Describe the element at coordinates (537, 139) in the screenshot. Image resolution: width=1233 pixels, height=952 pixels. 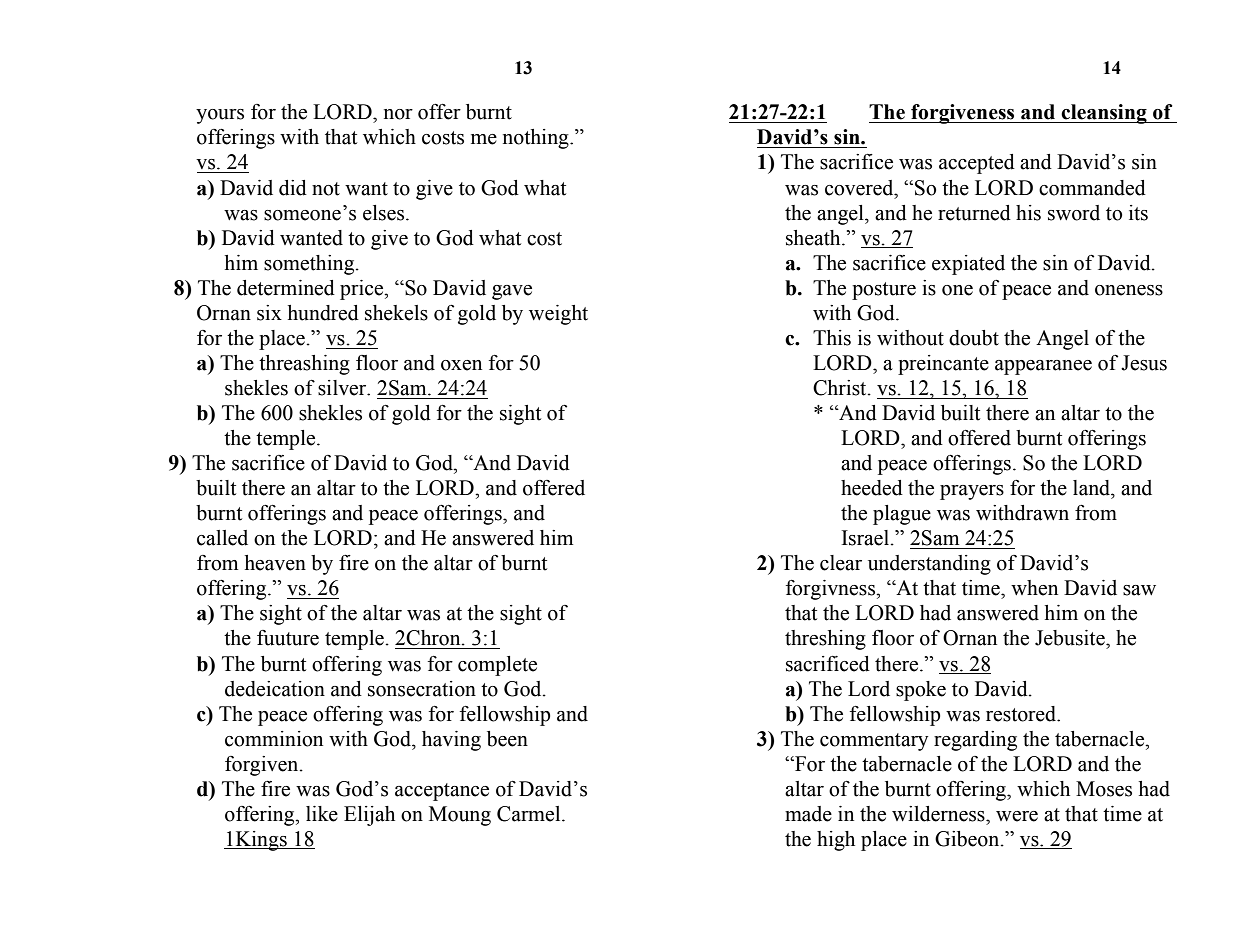
I see `nothing` at that location.
